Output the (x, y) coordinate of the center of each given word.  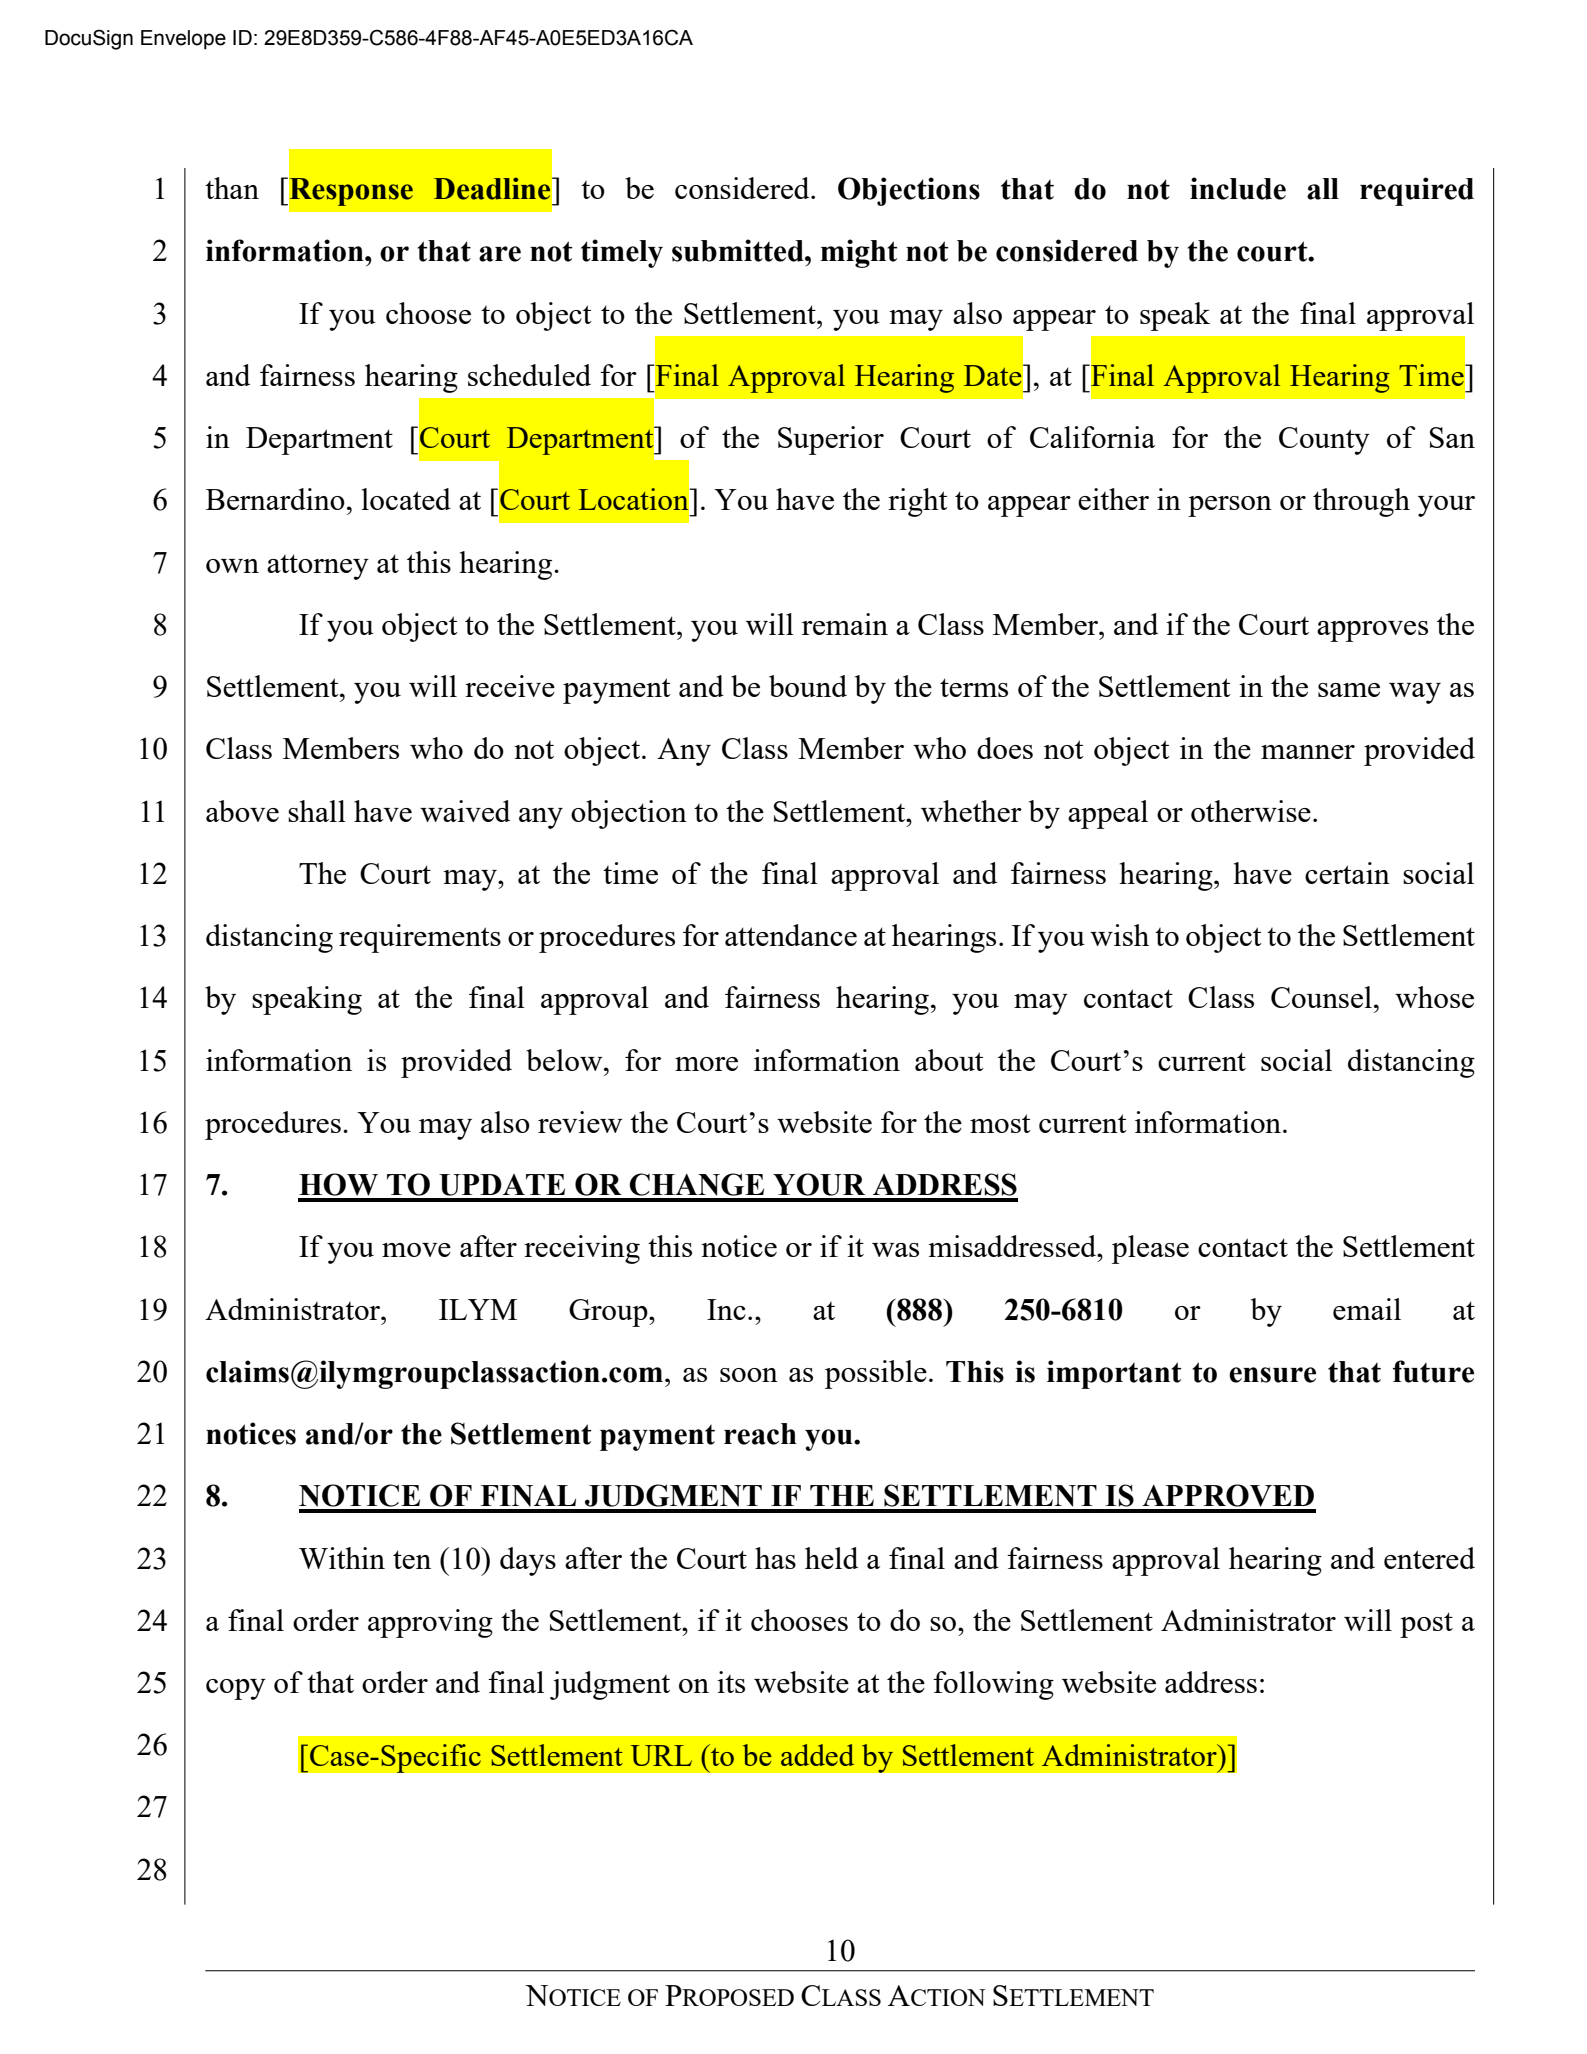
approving (430, 1623)
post (1426, 1625)
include (1238, 188)
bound (808, 686)
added (817, 1755)
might (859, 253)
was (895, 1250)
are (500, 254)
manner (1308, 752)
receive (510, 686)
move (416, 1250)
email (1367, 1309)
